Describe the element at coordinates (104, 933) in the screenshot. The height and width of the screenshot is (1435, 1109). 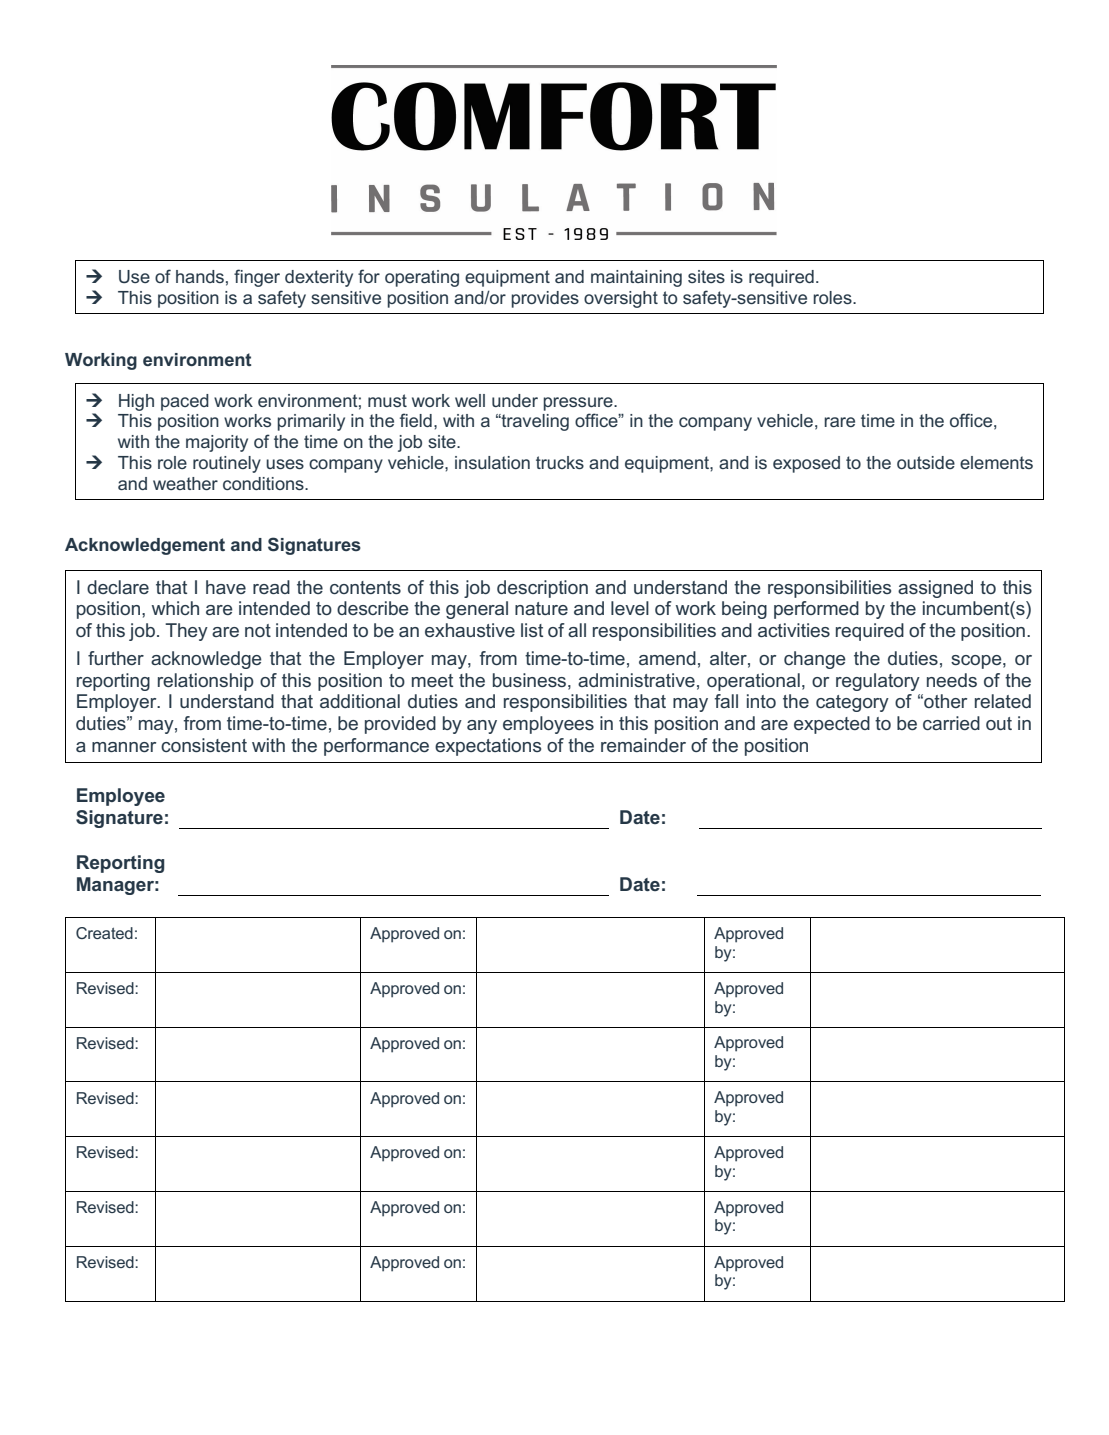
I see `Created` at that location.
